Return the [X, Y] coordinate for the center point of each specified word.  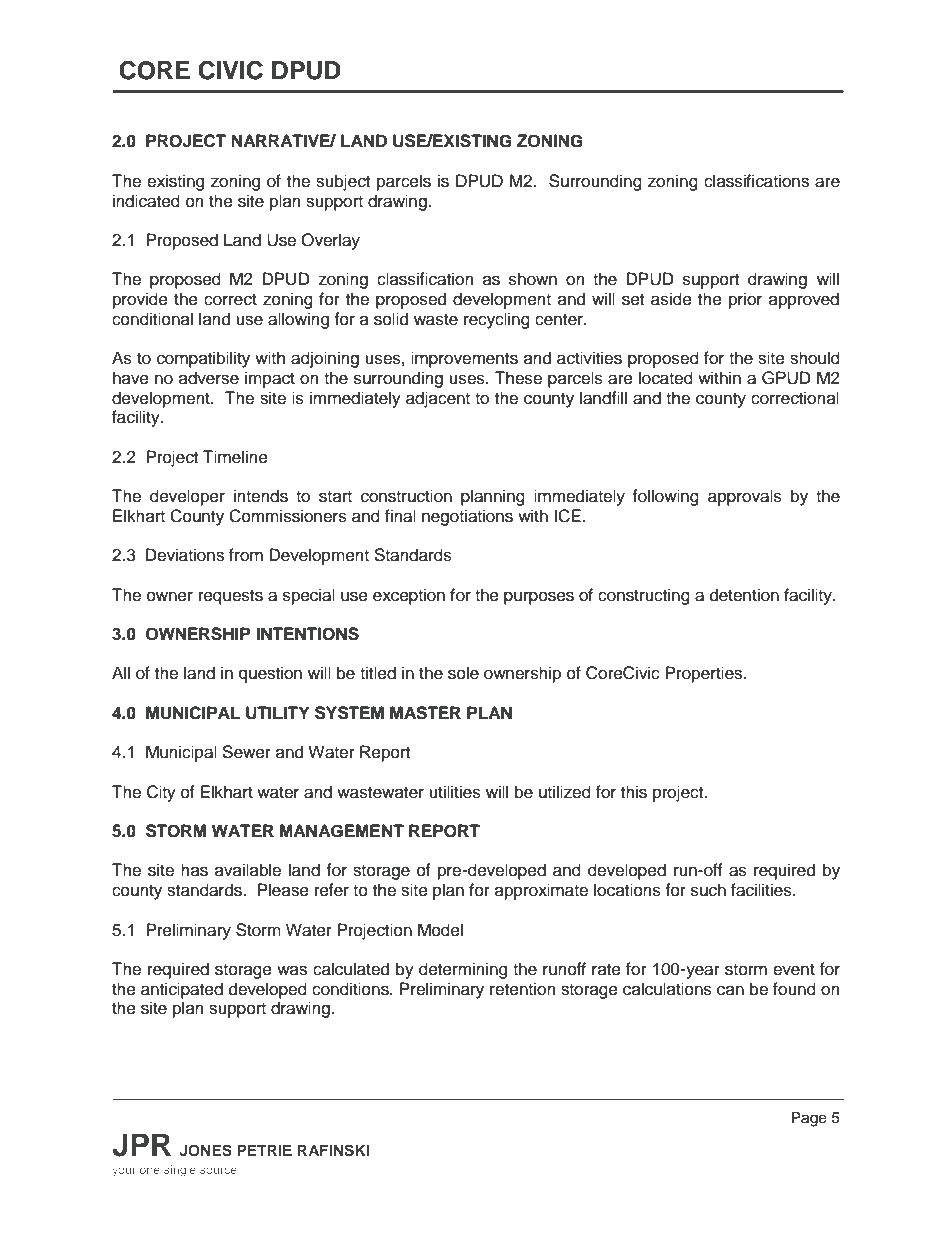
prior [745, 300]
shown [533, 279]
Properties [705, 674]
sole [463, 673]
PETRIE [264, 1150]
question [270, 674]
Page [809, 1119]
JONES [205, 1150]
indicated [146, 201]
